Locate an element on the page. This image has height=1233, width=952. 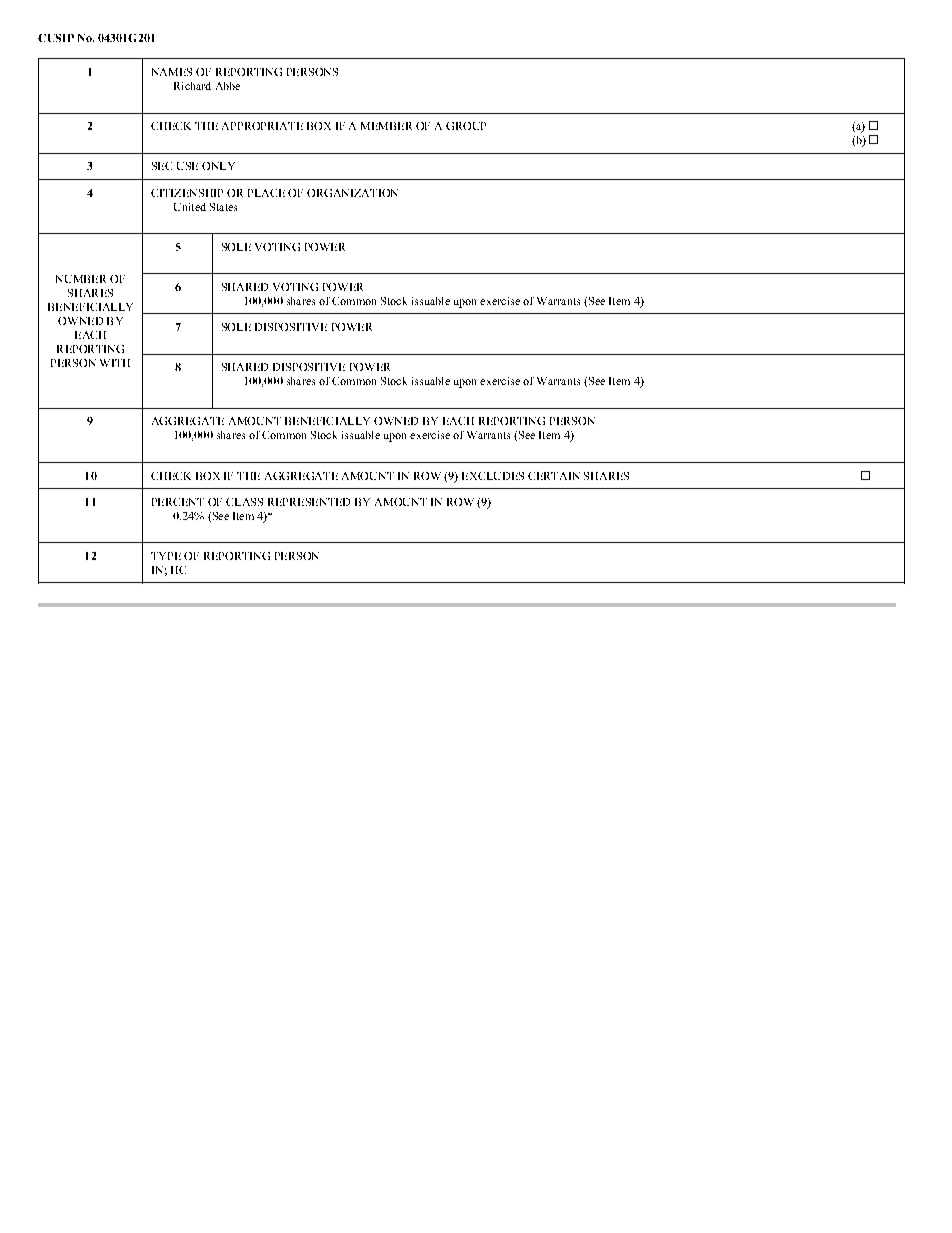
REPRESENTED is located at coordinates (309, 502).
